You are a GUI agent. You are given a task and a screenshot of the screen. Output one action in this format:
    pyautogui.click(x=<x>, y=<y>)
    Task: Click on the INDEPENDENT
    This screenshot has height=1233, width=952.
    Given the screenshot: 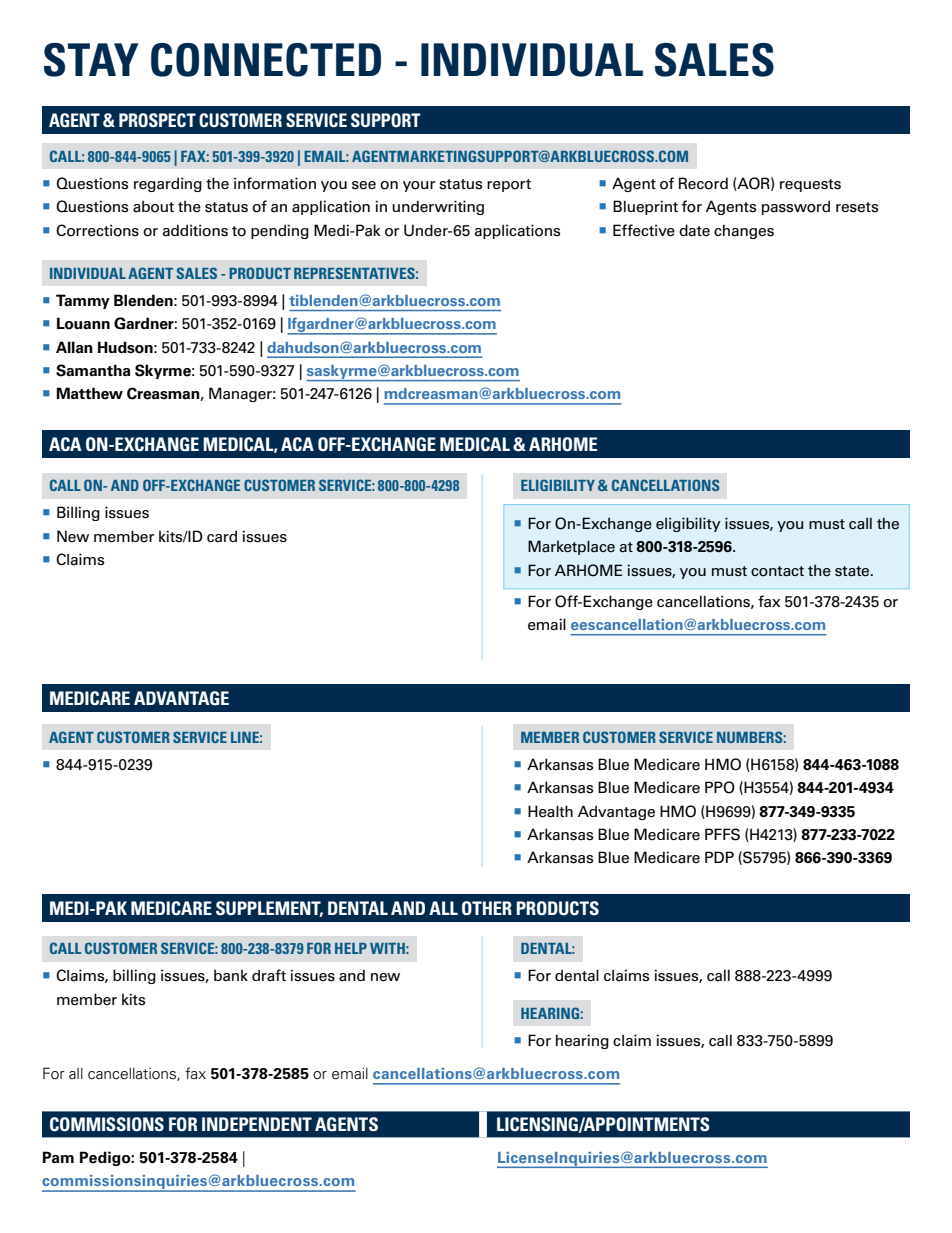 What is the action you would take?
    pyautogui.click(x=257, y=1124)
